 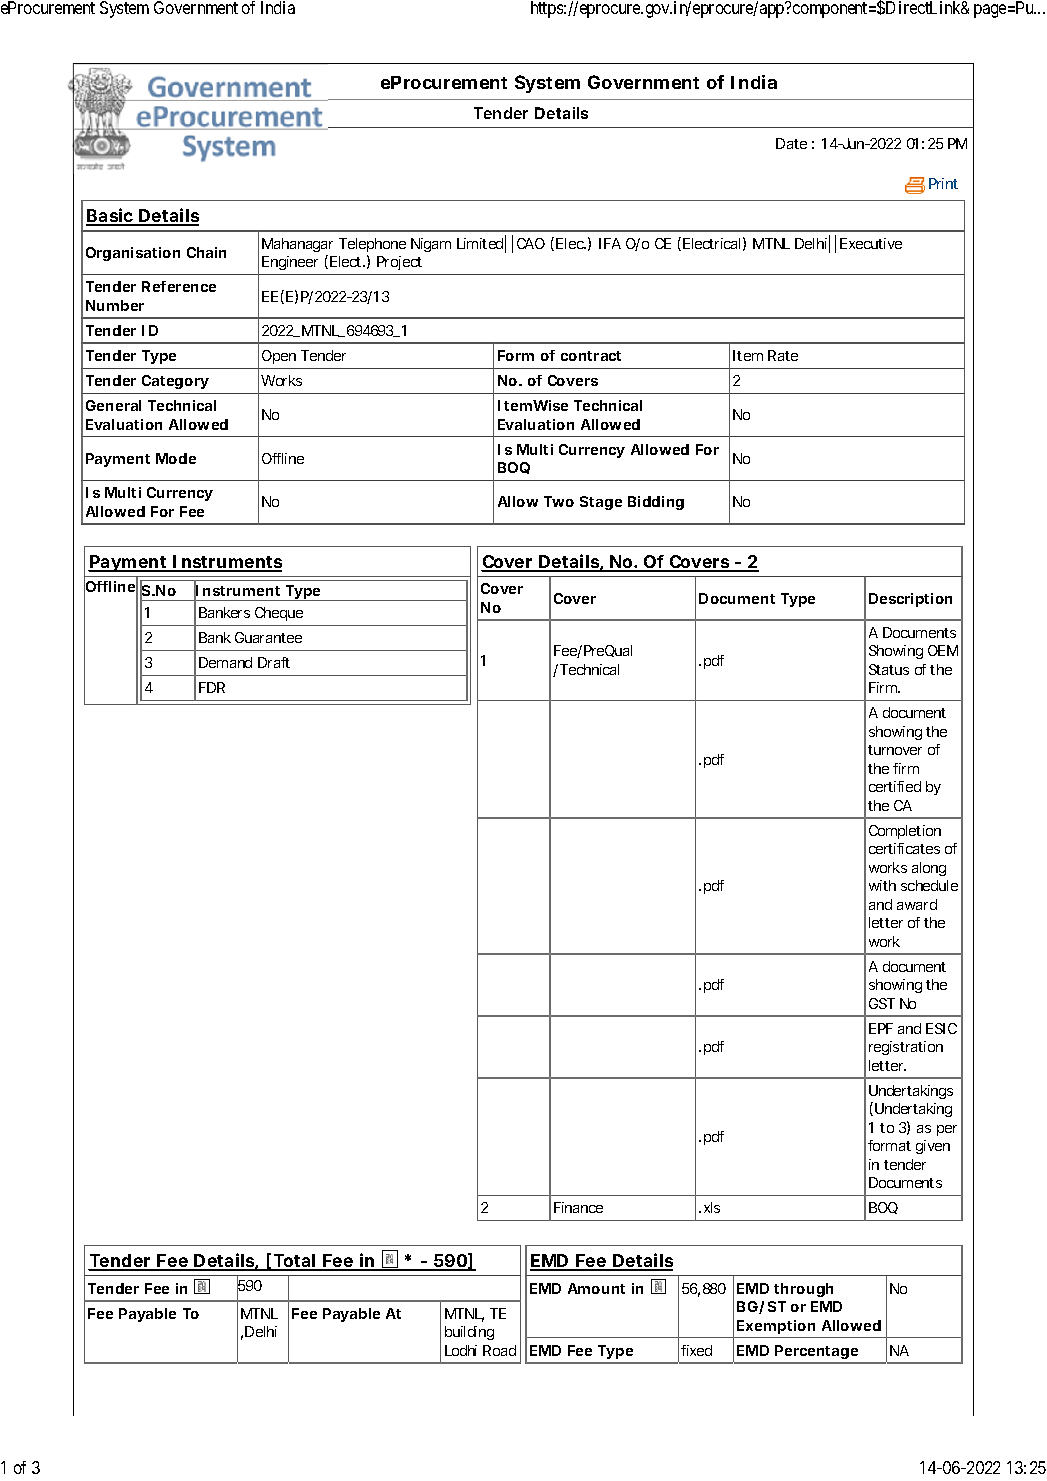 What do you see at coordinates (610, 243) in the image?
I see `IFA` at bounding box center [610, 243].
